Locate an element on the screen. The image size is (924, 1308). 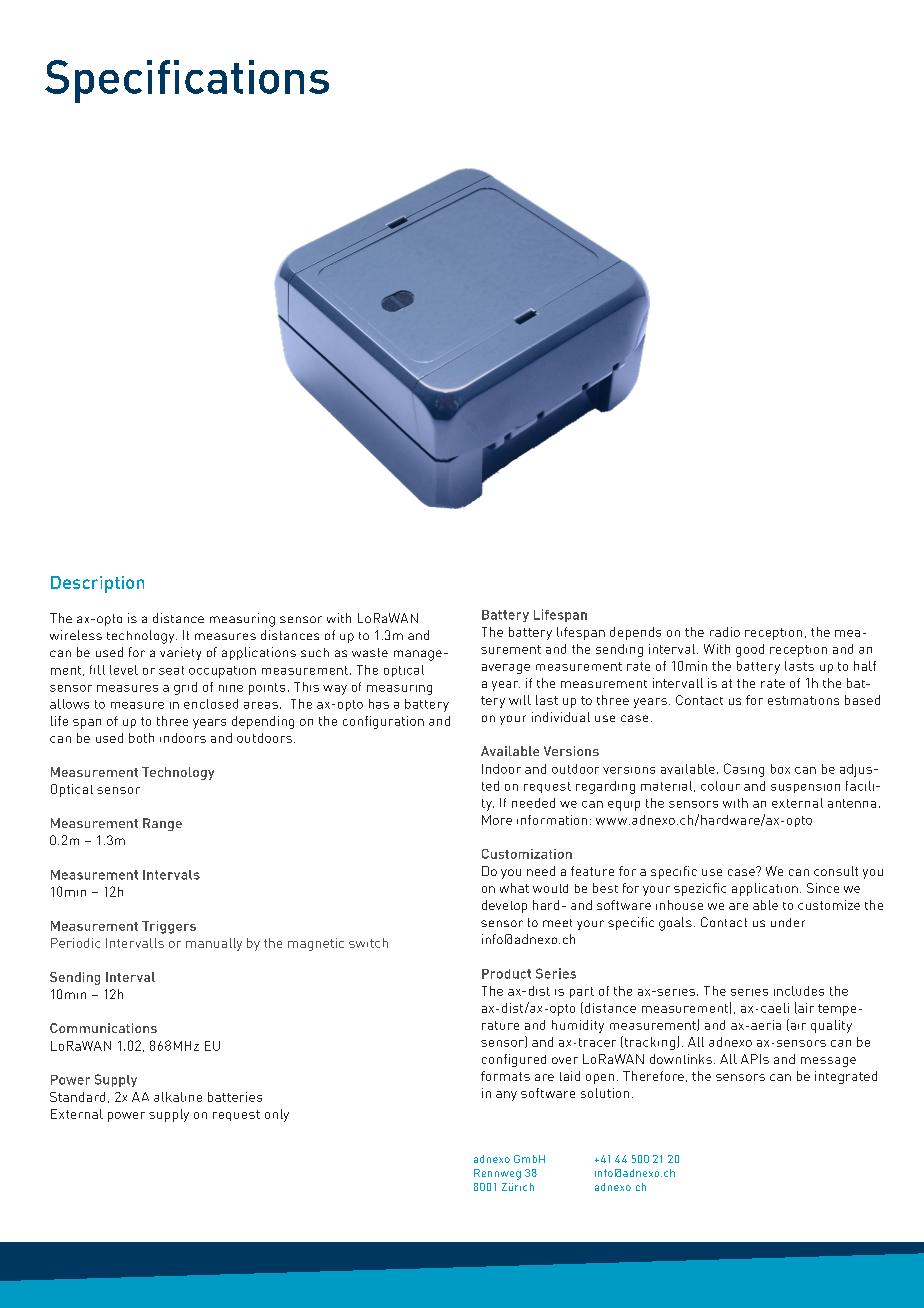
estimations is located at coordinates (803, 700).
